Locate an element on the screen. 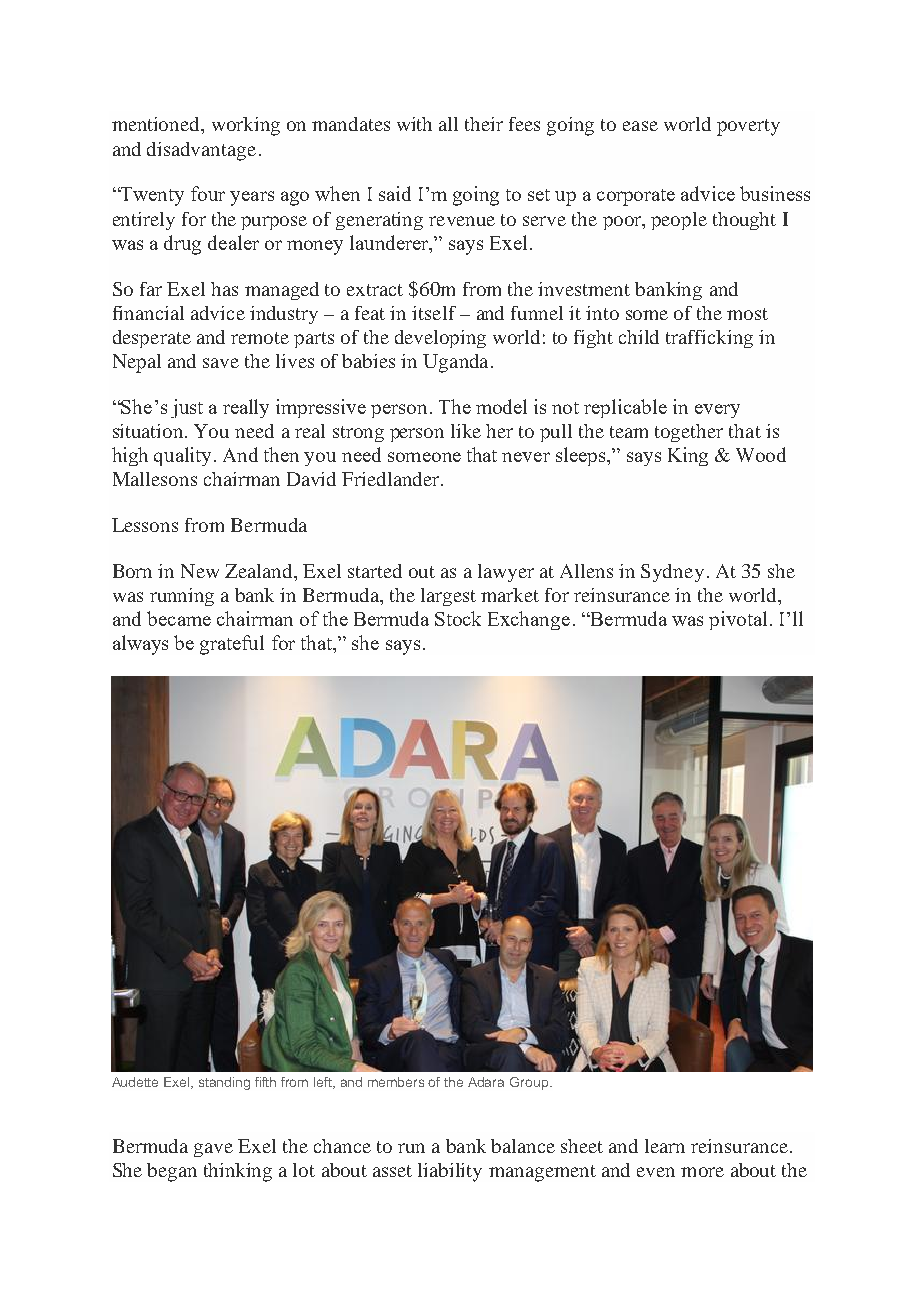 This screenshot has height=1308, width=924. disadvantage is located at coordinates (201, 151).
